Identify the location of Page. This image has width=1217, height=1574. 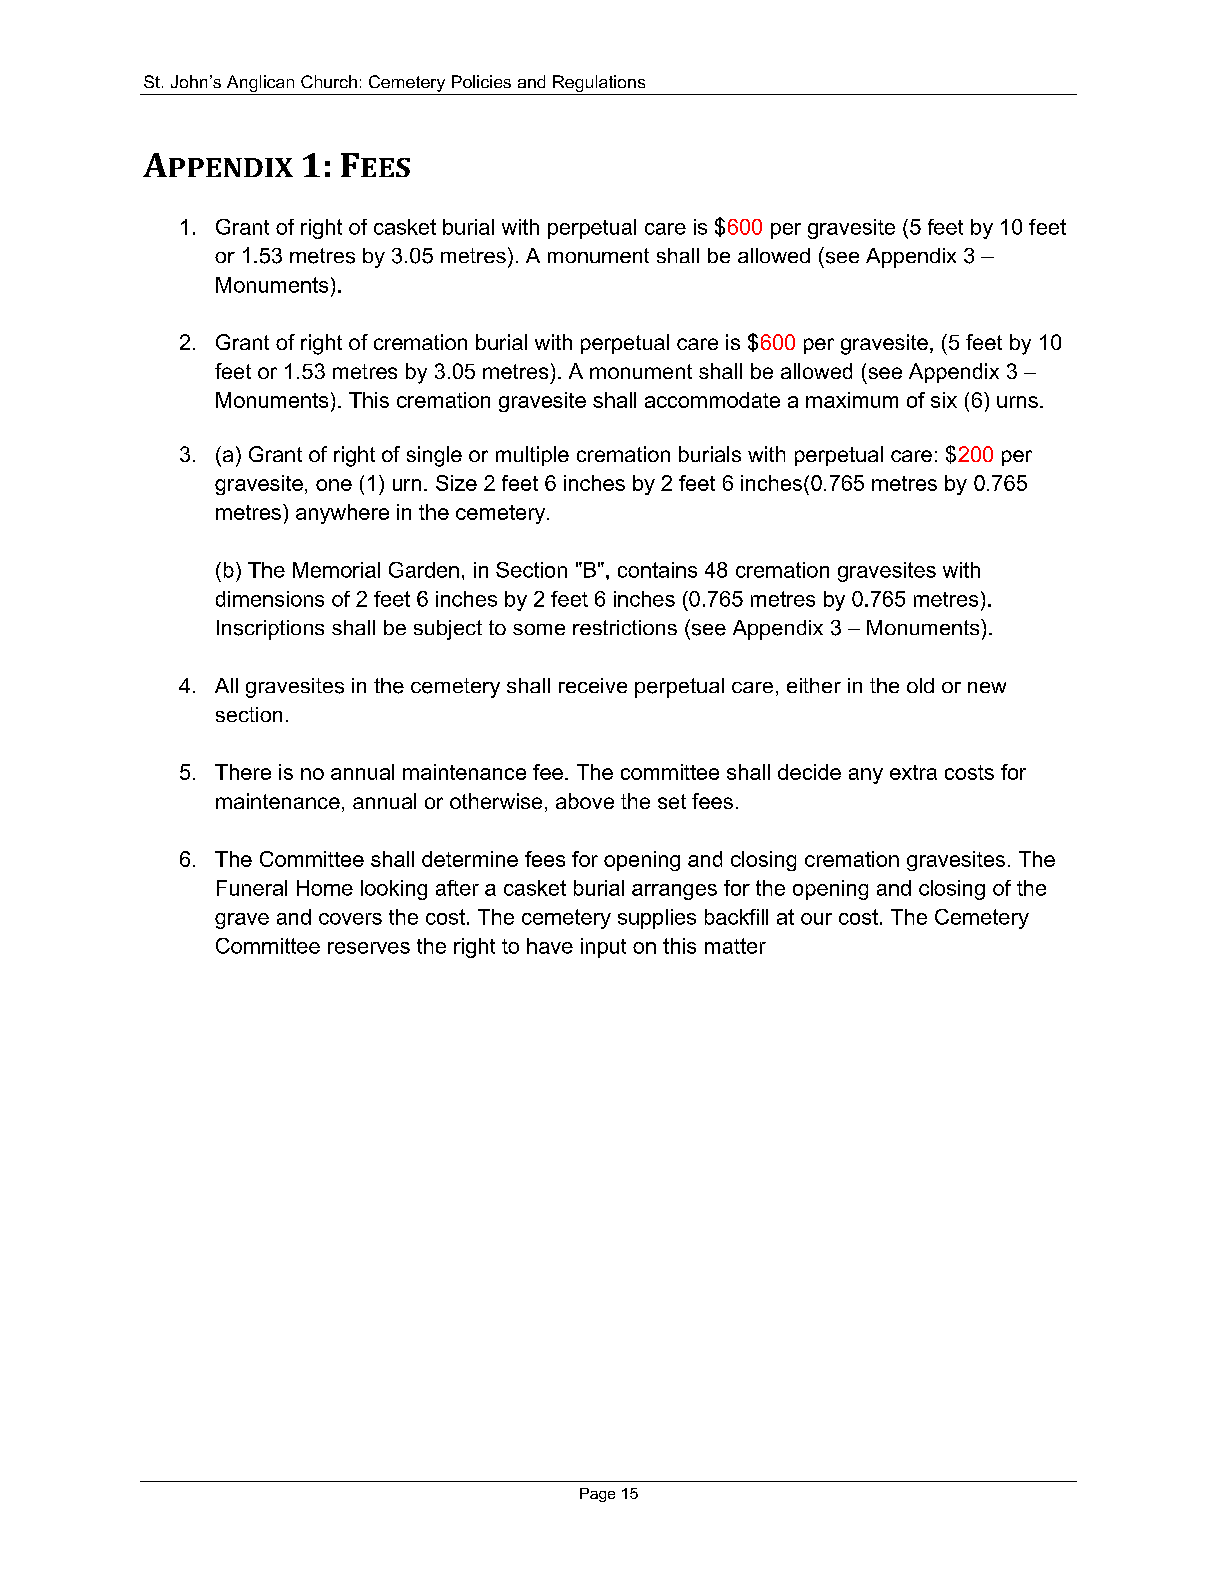
(597, 1495).
